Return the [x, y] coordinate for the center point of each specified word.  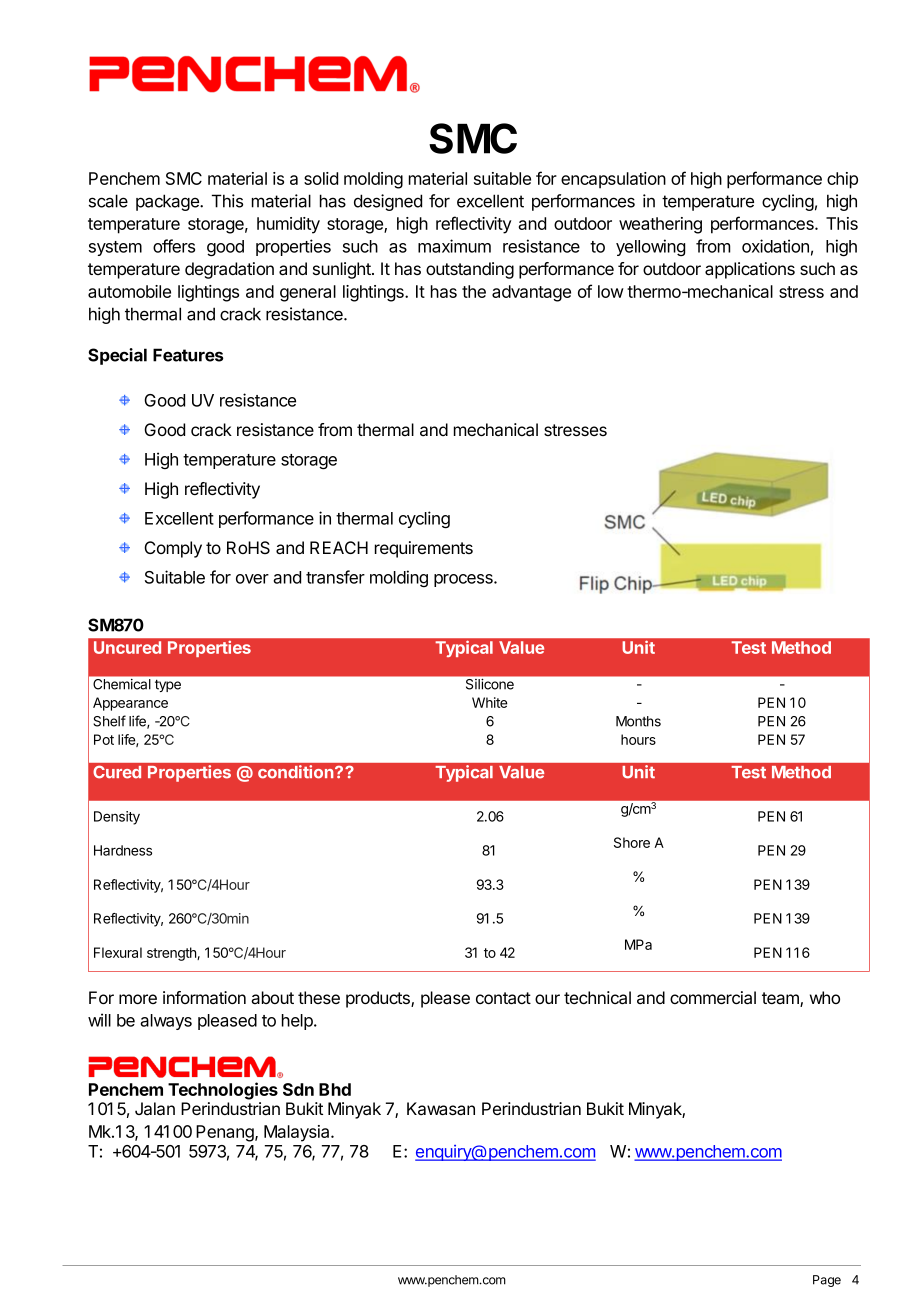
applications [750, 270]
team [781, 999]
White [489, 702]
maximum [454, 246]
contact [503, 998]
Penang [226, 1133]
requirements [424, 549]
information [204, 998]
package [168, 202]
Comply [173, 549]
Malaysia [298, 1133]
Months [638, 721]
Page [827, 1281]
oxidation [775, 246]
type [168, 685]
